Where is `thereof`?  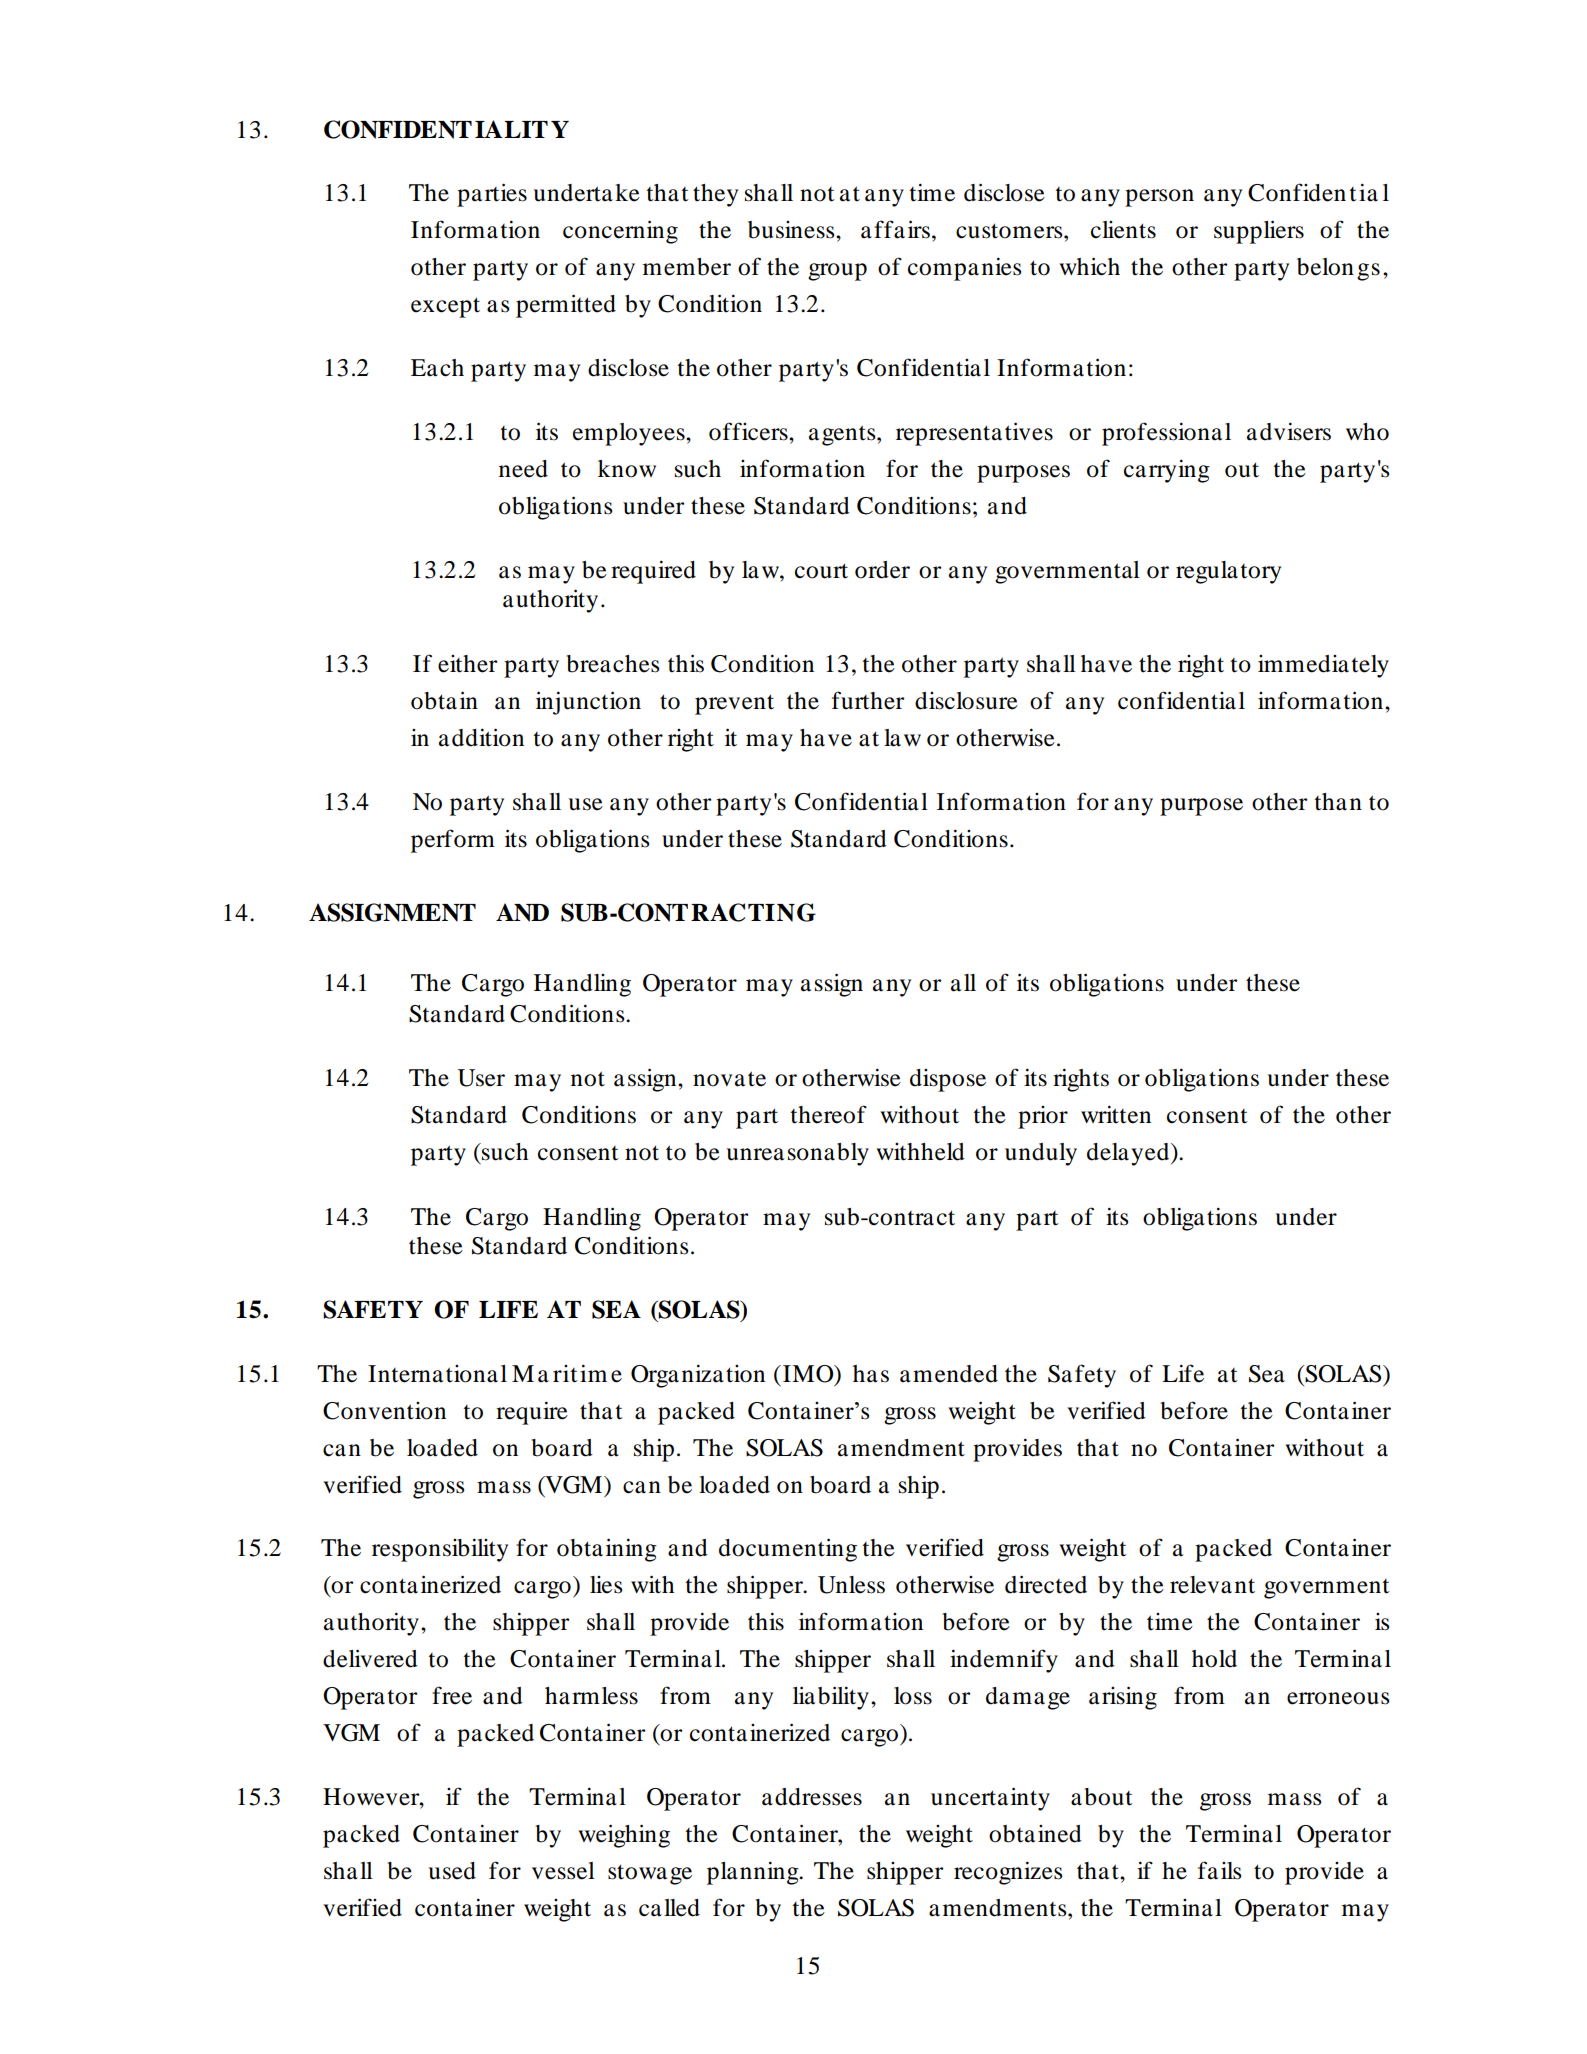
thereof is located at coordinates (828, 1114).
